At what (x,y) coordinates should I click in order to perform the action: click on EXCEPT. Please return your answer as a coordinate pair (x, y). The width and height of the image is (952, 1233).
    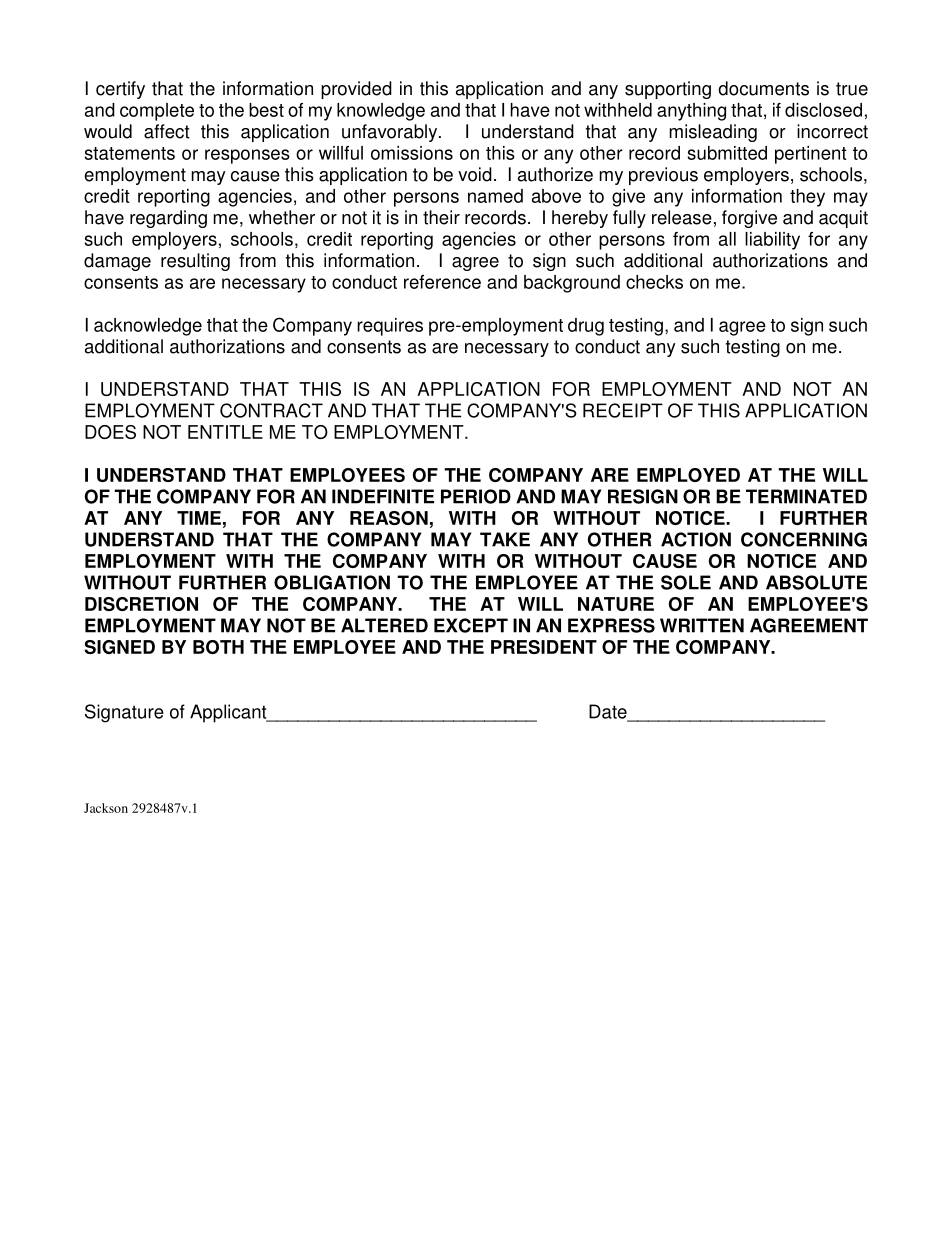
    Looking at the image, I should click on (471, 625).
